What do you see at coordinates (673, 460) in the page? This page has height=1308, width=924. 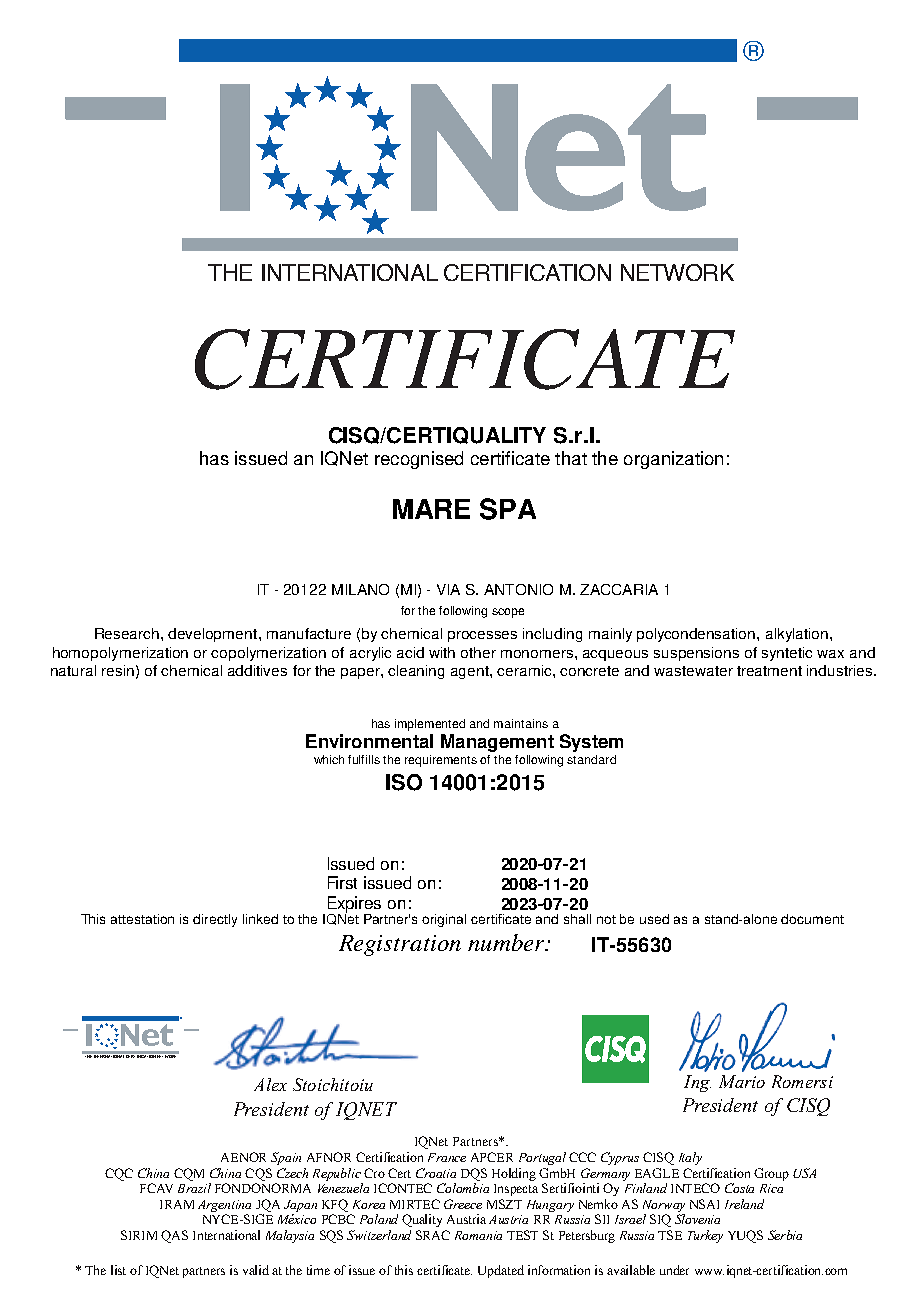 I see `organization` at bounding box center [673, 460].
